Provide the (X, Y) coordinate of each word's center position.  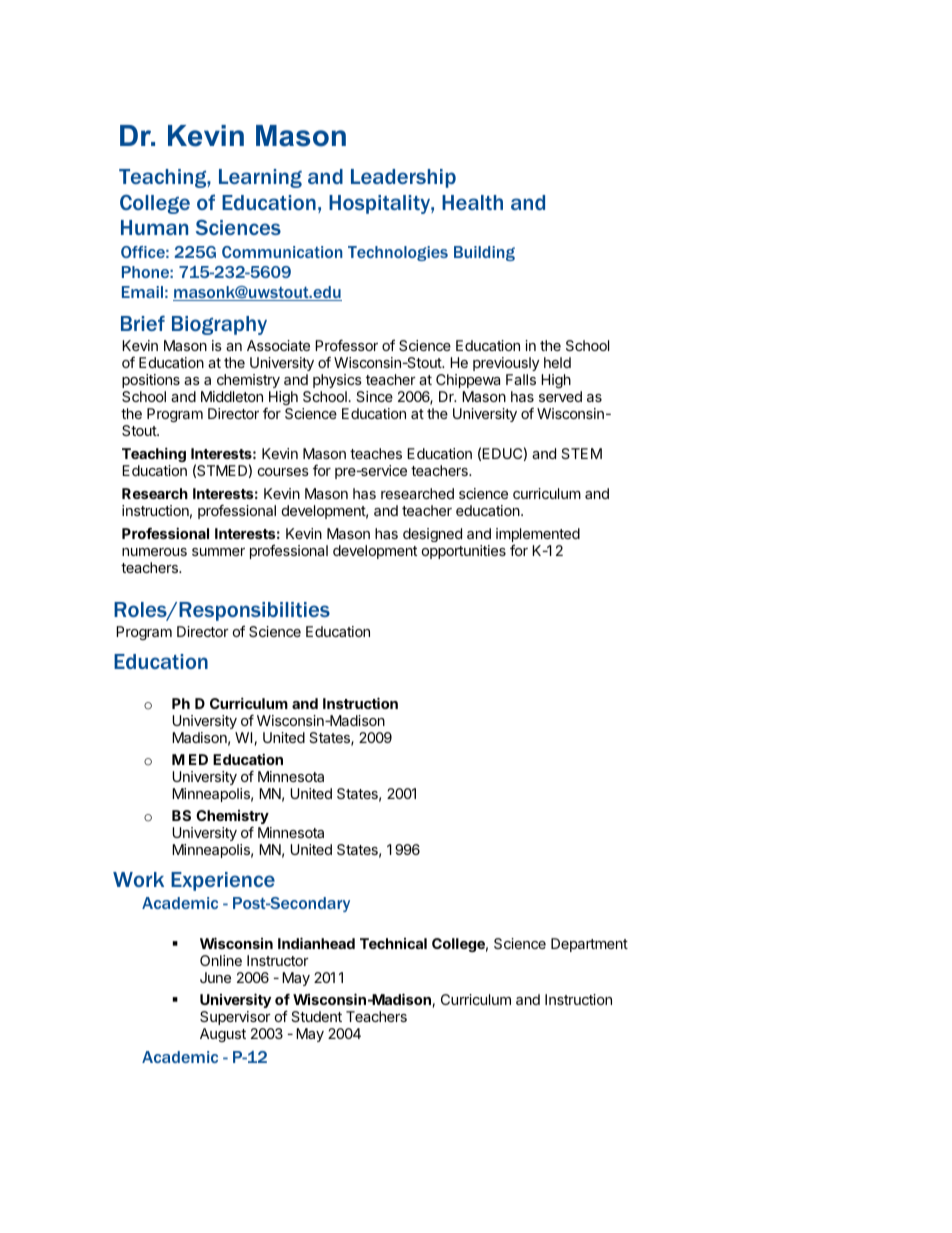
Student (316, 1016)
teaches (376, 453)
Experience (223, 881)
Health (472, 202)
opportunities (464, 552)
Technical (393, 943)
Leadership (403, 178)
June (215, 977)
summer (218, 552)
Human (154, 227)
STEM (581, 453)
